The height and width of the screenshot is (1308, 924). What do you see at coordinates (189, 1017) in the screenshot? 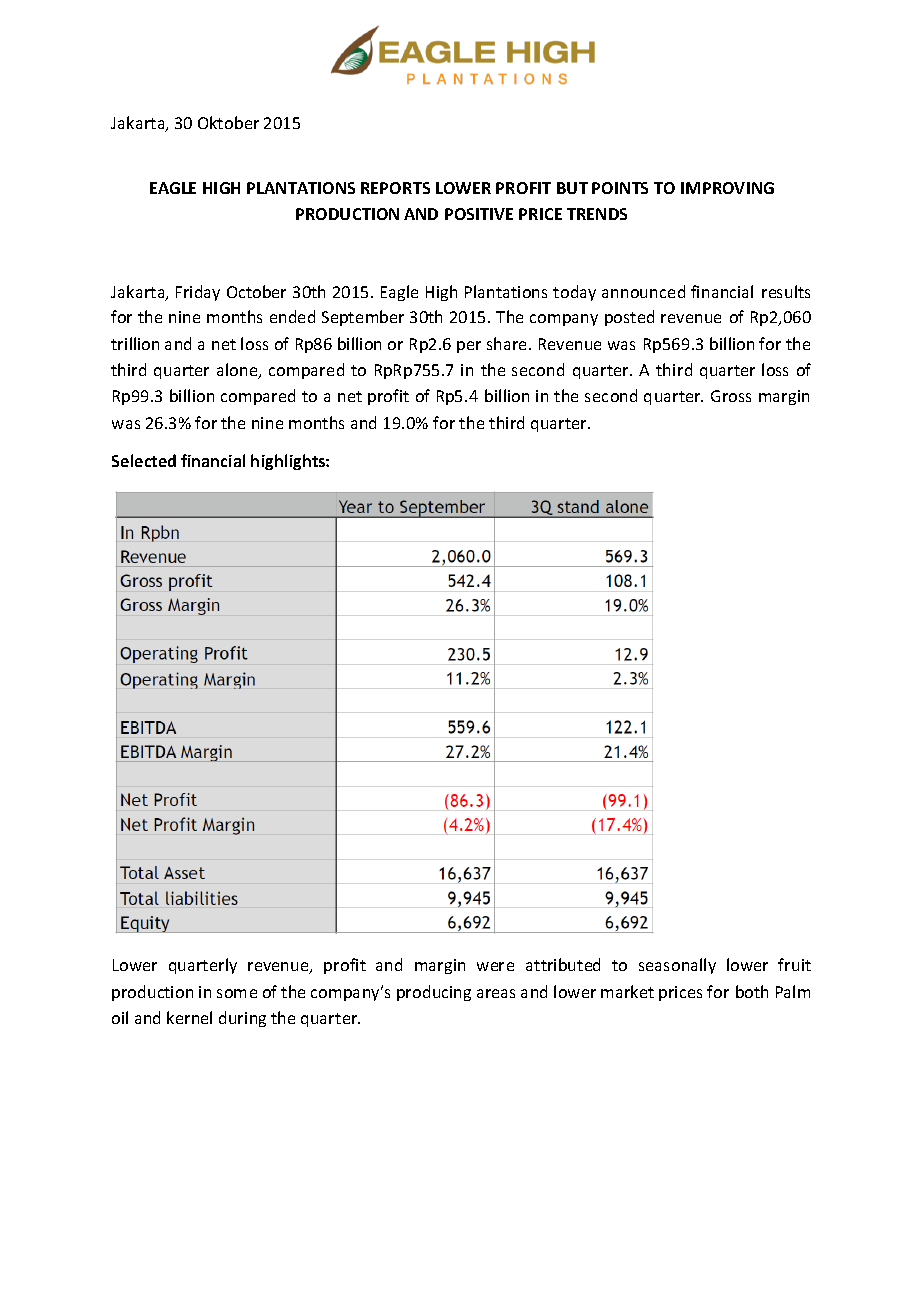
I see `kernel` at bounding box center [189, 1017].
